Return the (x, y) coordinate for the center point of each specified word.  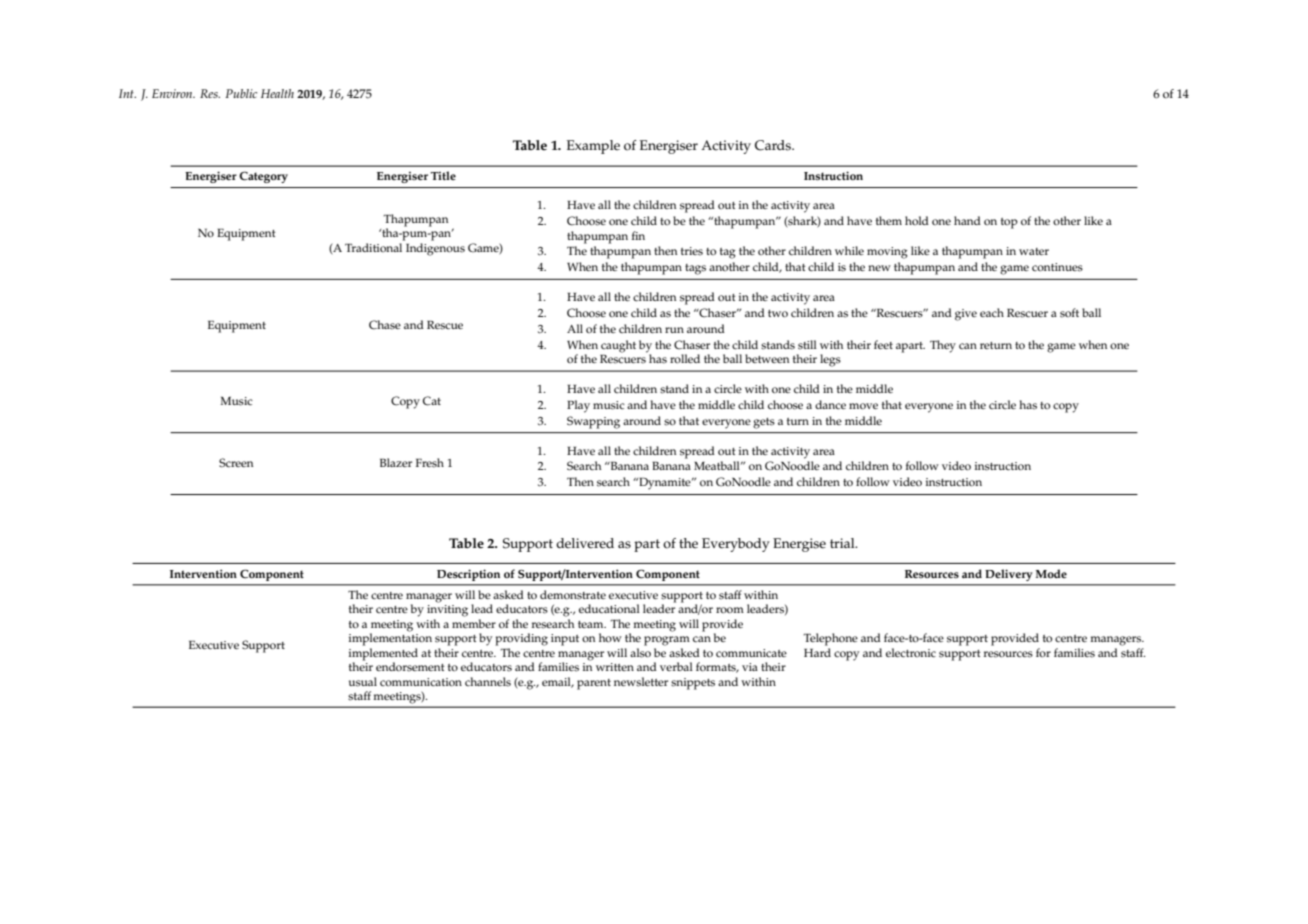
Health (277, 93)
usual (363, 682)
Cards (774, 145)
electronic (911, 653)
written (615, 667)
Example (593, 147)
